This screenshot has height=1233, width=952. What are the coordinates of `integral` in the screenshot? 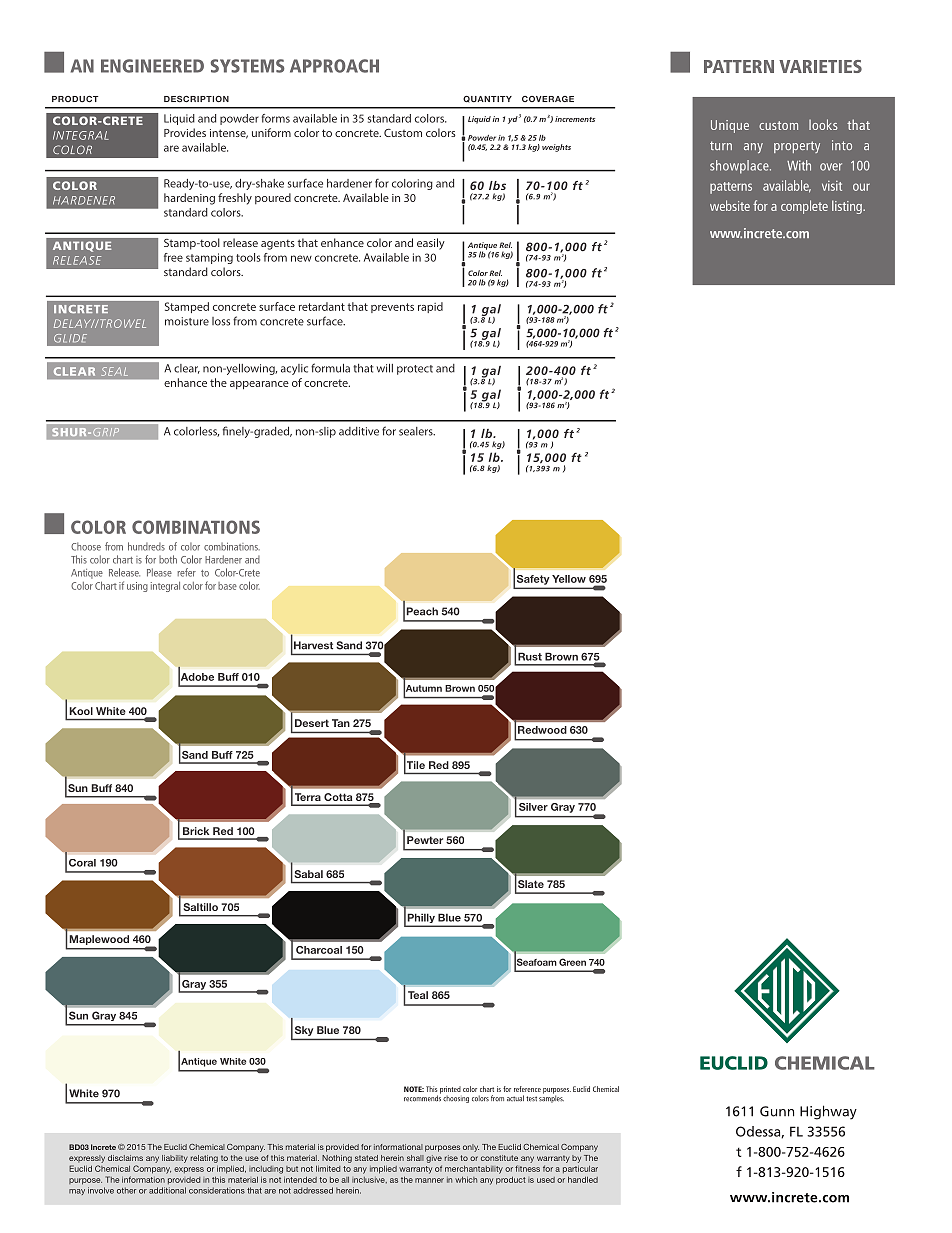 It's located at (165, 587).
